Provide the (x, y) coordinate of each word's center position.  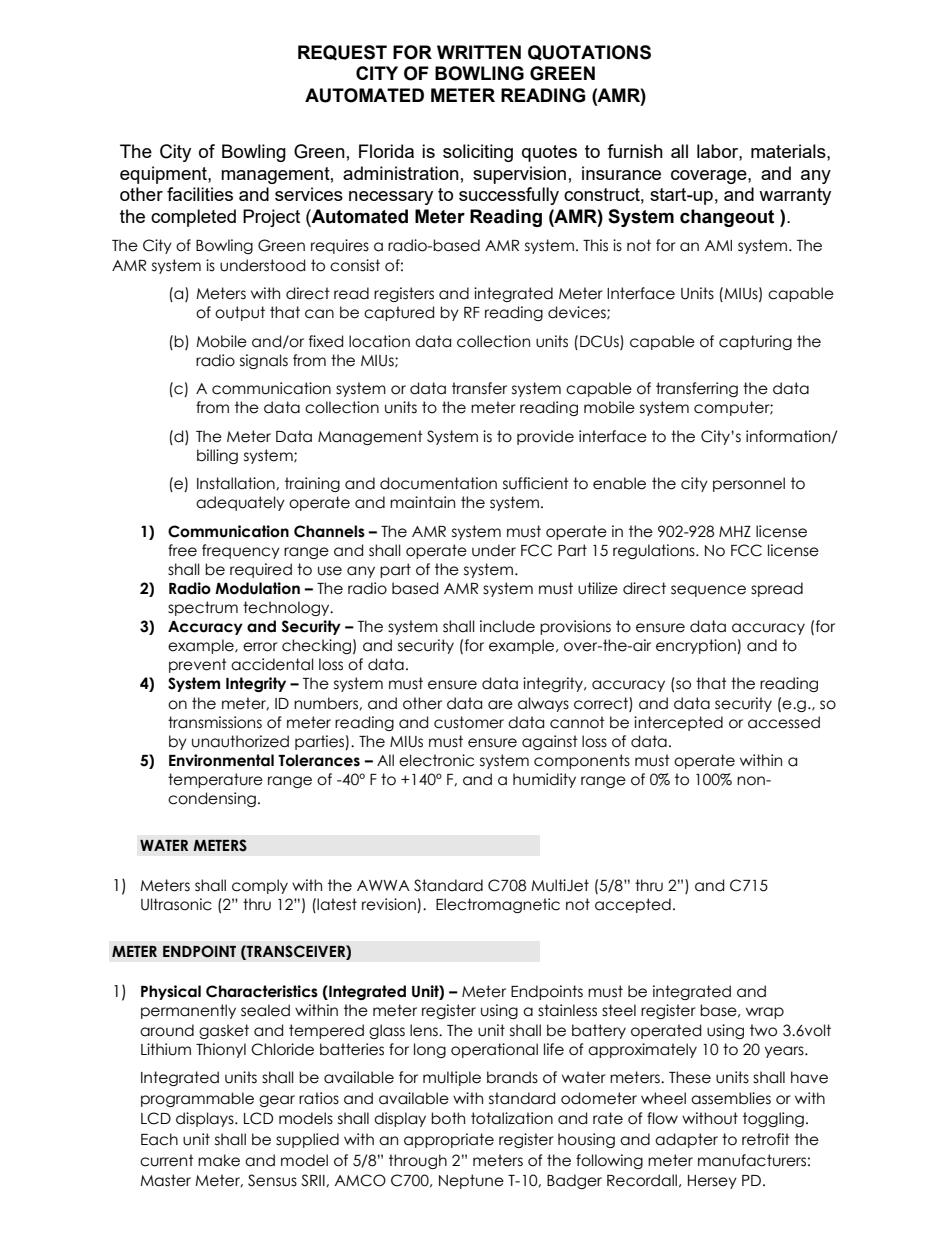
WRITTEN (479, 52)
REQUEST (342, 53)
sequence (708, 591)
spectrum (203, 608)
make (219, 1160)
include (507, 626)
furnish (635, 151)
